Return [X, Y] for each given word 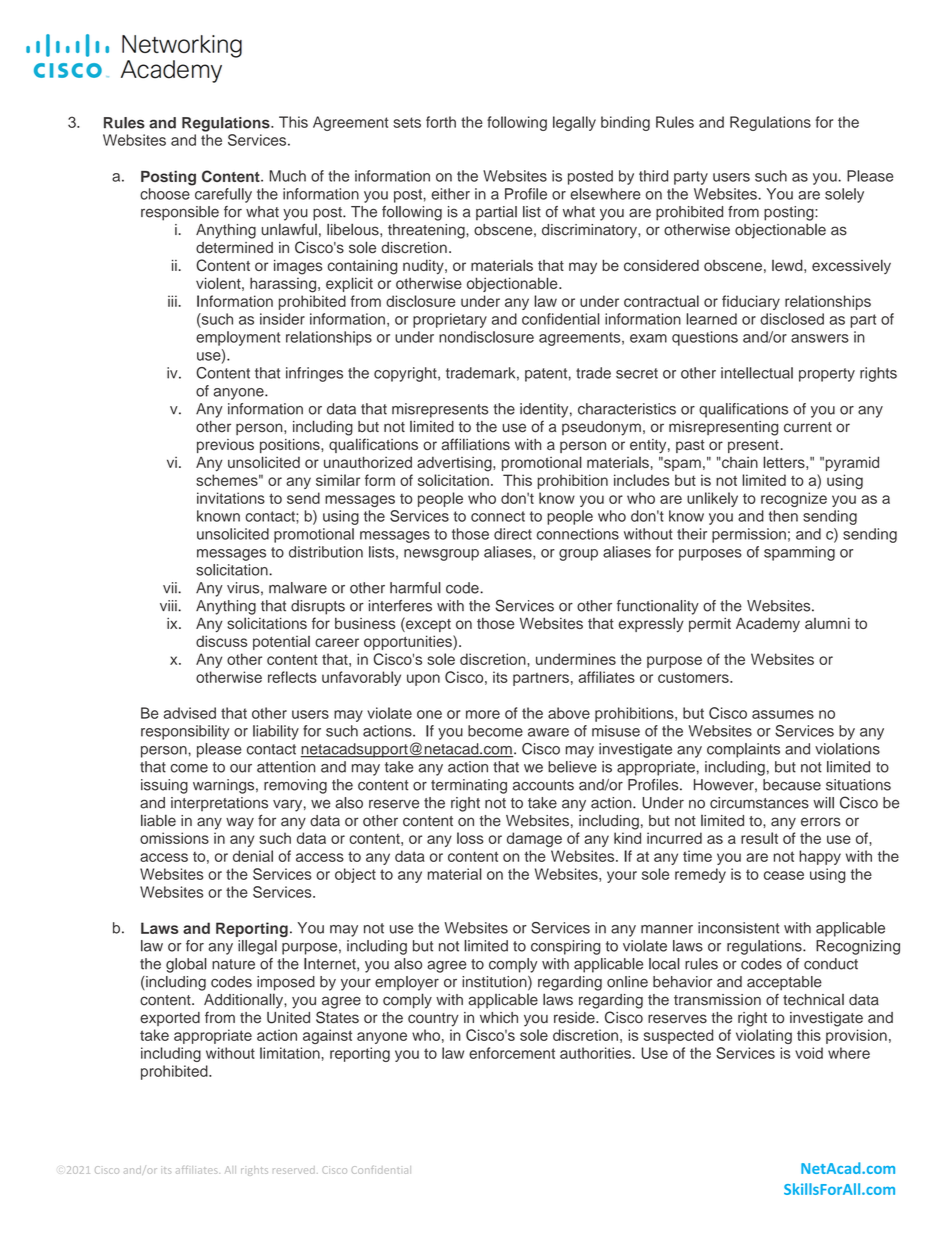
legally [574, 123]
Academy [768, 624]
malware [298, 588]
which [499, 1018]
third [653, 176]
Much [287, 176]
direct [513, 534]
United [288, 1018]
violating [764, 1036]
